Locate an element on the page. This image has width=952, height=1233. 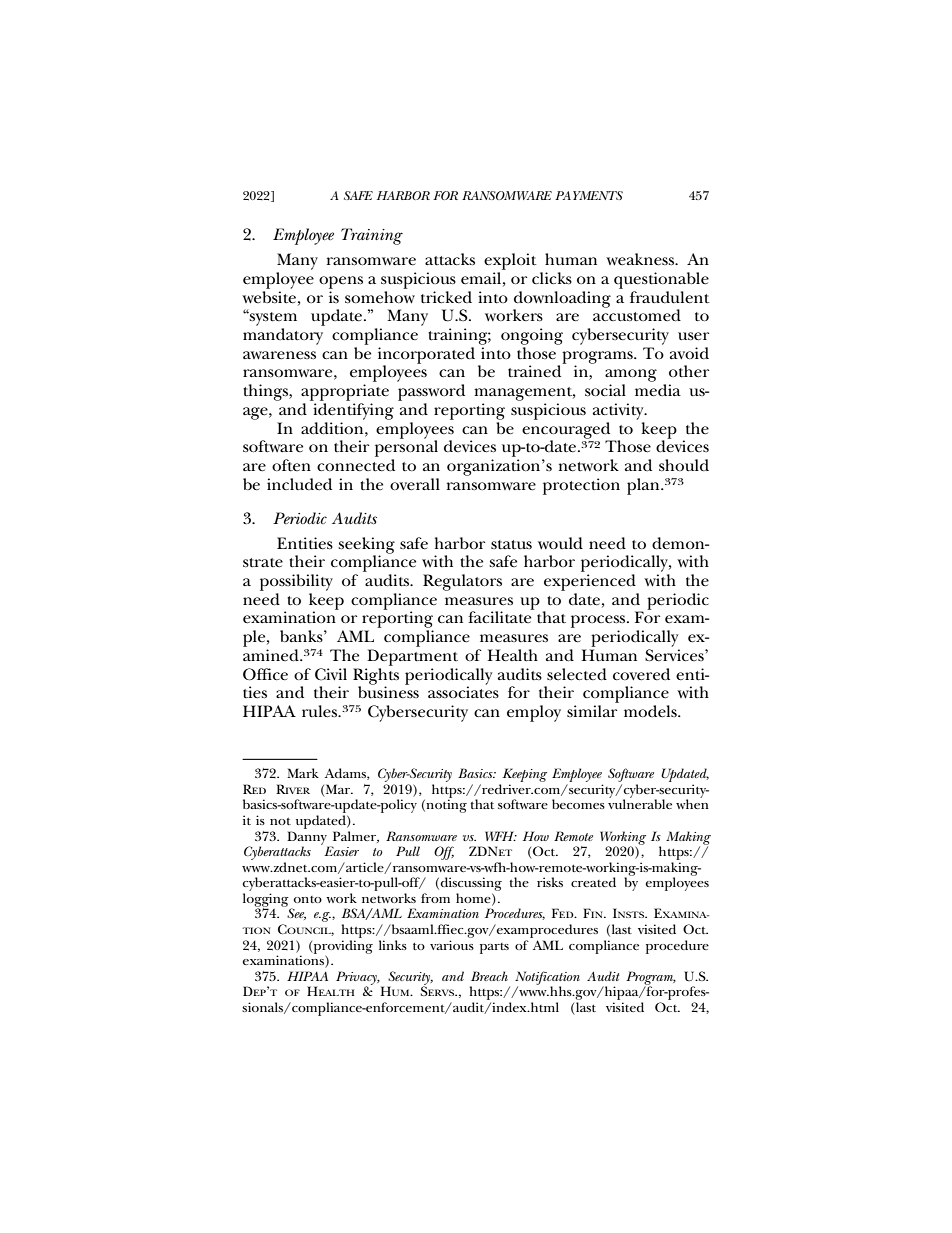
models is located at coordinates (651, 711).
